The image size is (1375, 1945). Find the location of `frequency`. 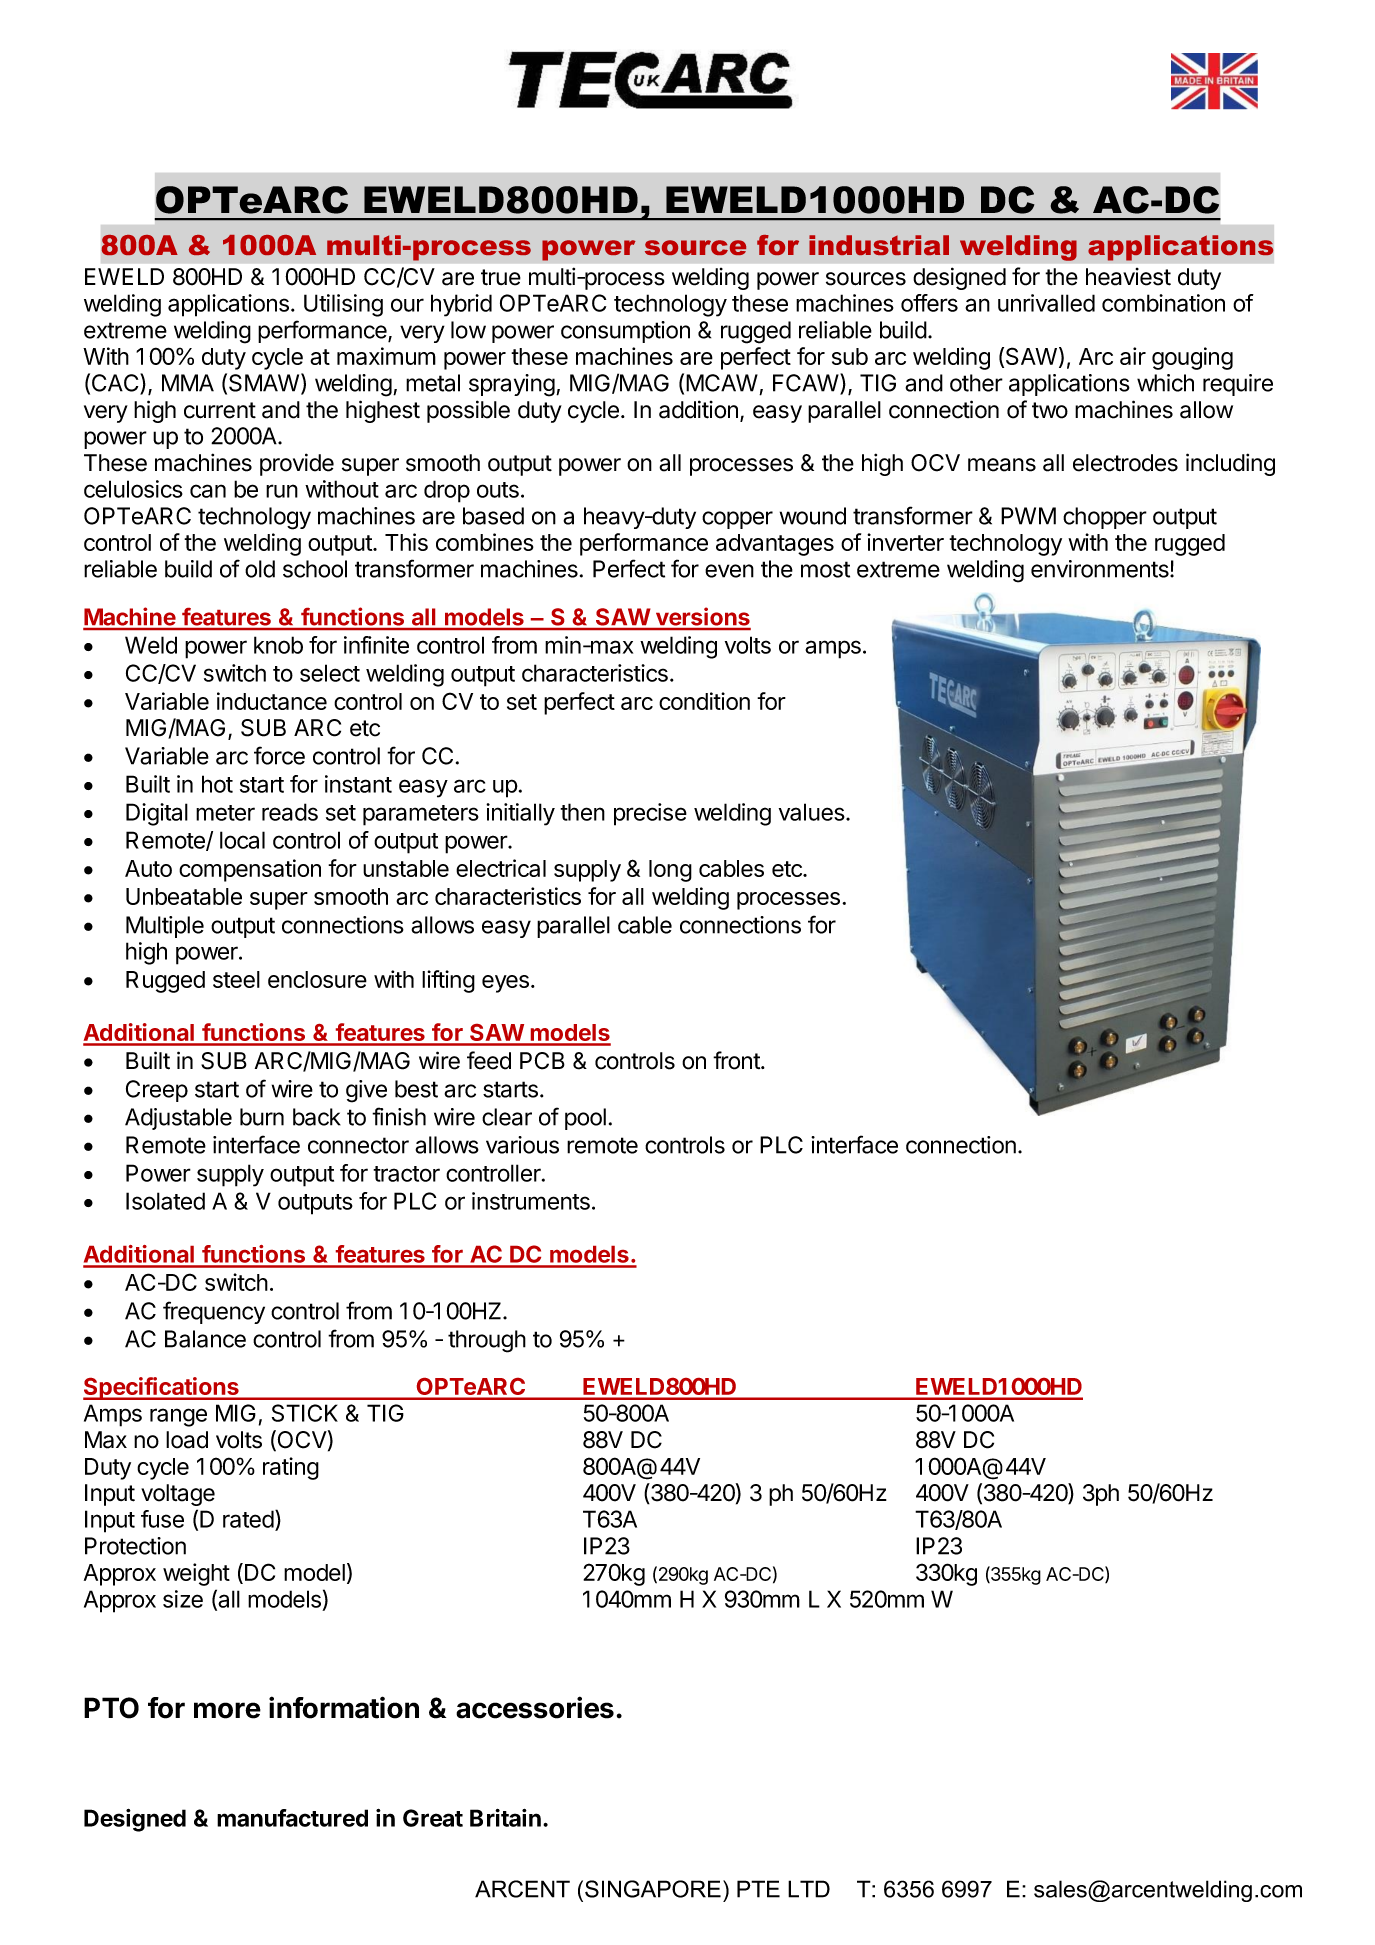

frequency is located at coordinates (214, 1312).
